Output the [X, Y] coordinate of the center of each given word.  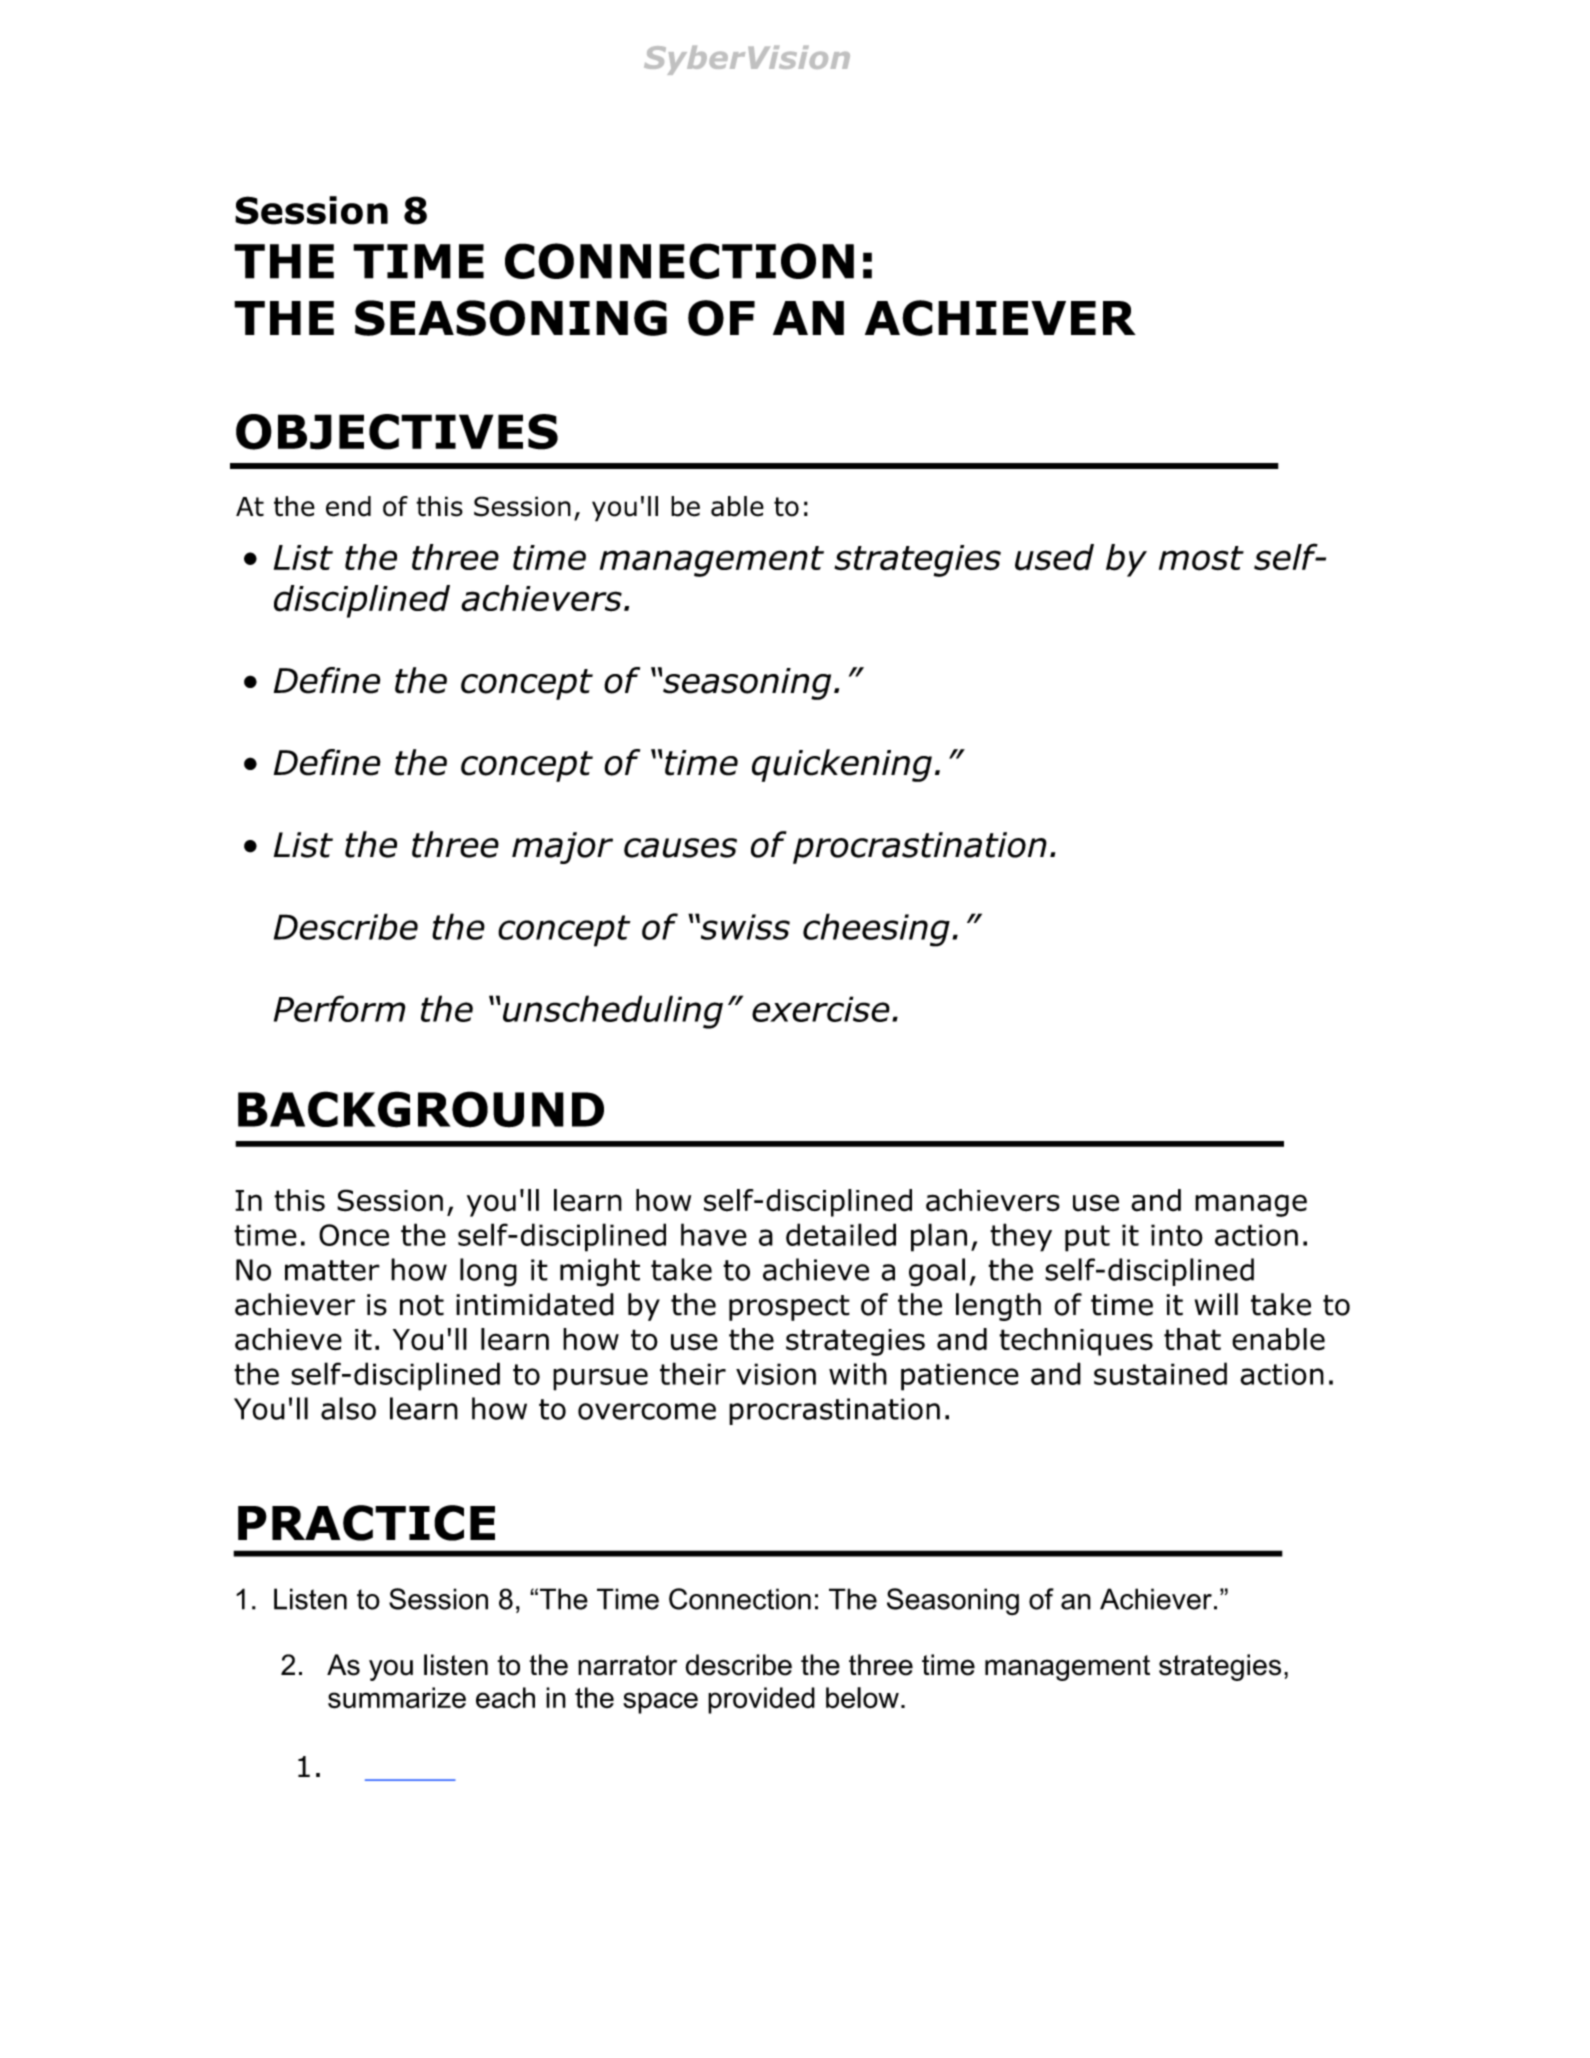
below [862, 1698]
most [1201, 558]
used [1054, 557]
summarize [397, 1698]
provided [761, 1700]
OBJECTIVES [397, 432]
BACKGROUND [421, 1109]
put [1087, 1238]
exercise [821, 1009]
